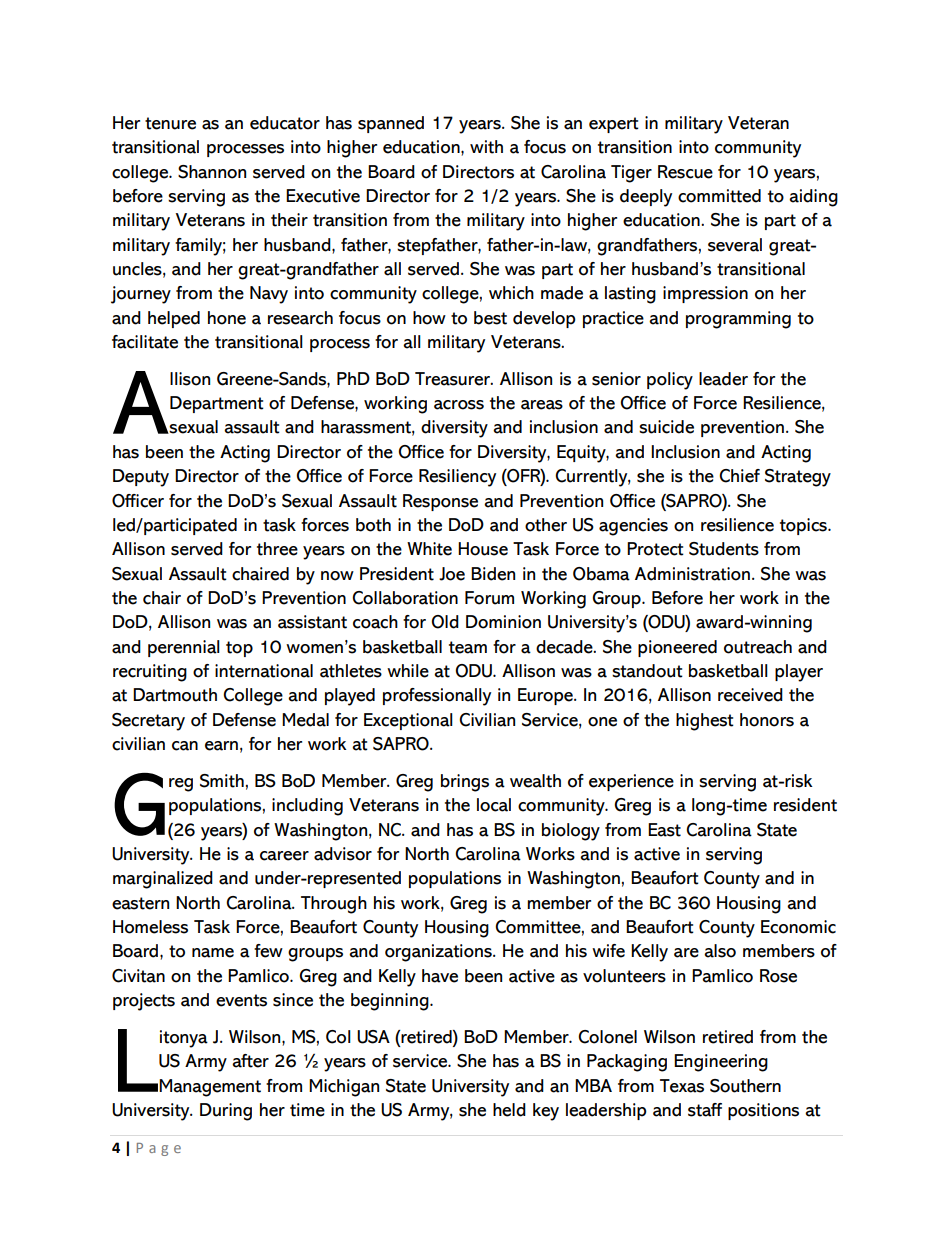  Describe the element at coordinates (705, 722) in the screenshot. I see `highest` at that location.
